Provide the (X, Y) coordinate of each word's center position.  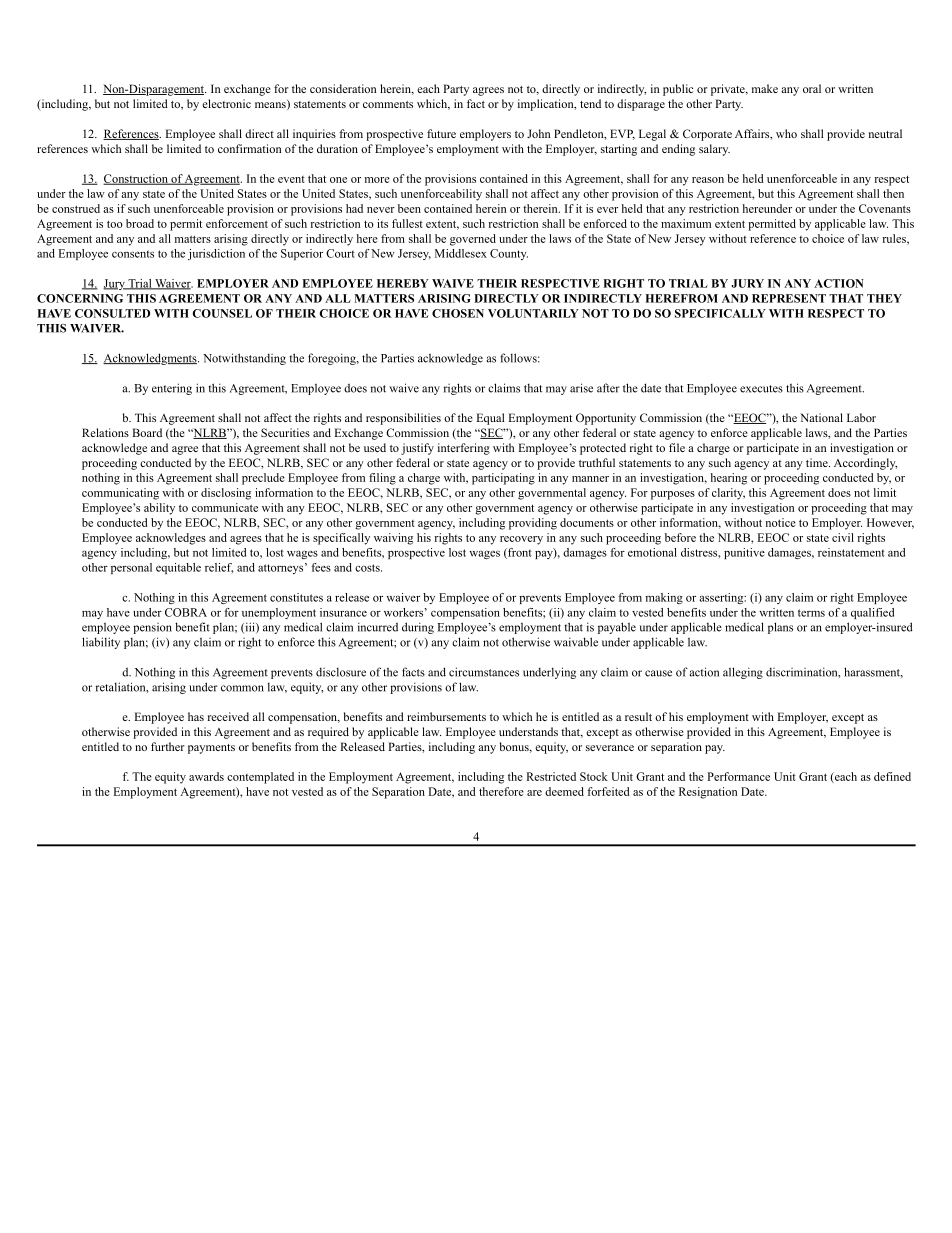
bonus (515, 747)
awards (206, 776)
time (818, 462)
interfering (464, 449)
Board (147, 432)
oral (812, 88)
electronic (226, 103)
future (441, 133)
